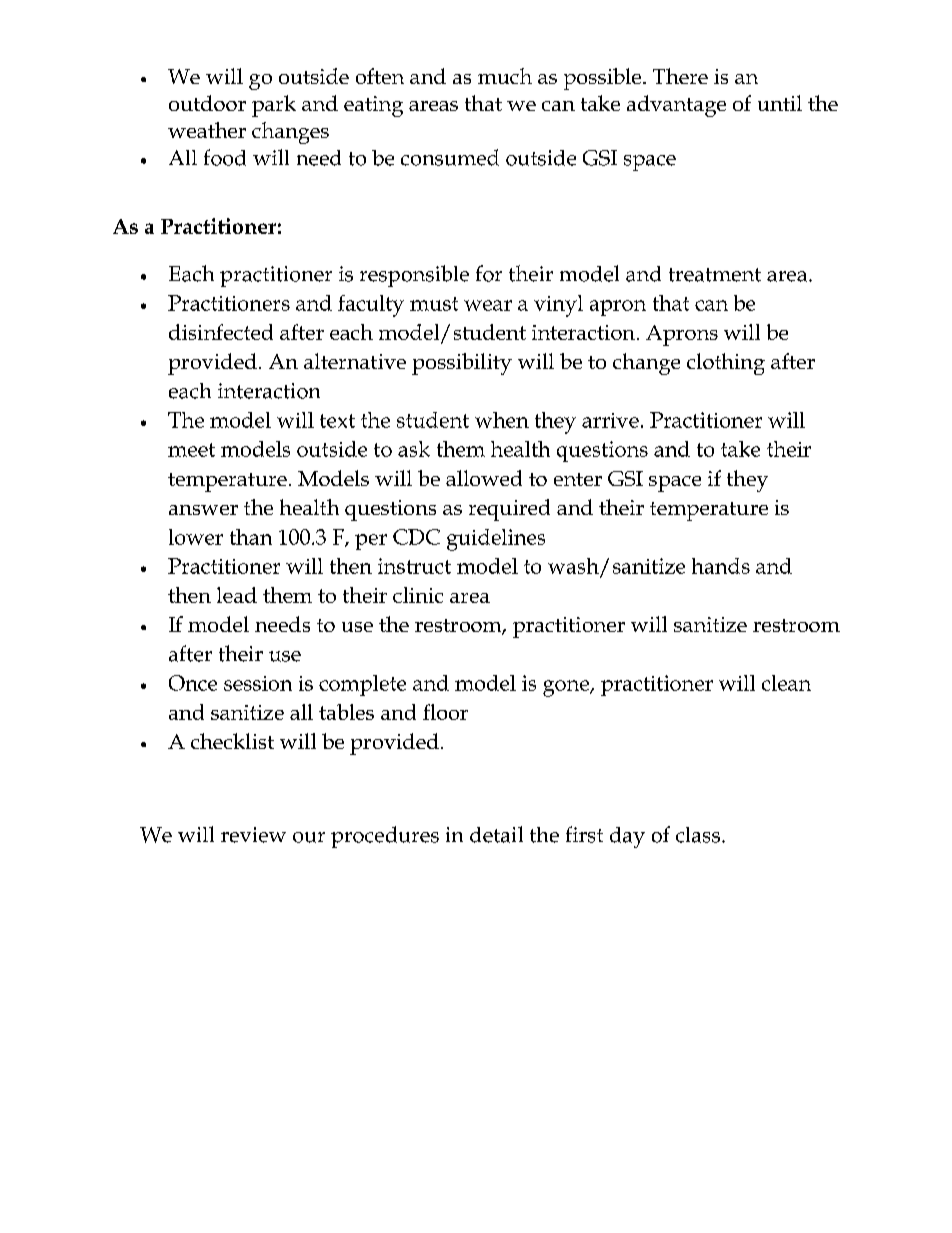 The image size is (952, 1233). Describe the element at coordinates (698, 835) in the screenshot. I see `class` at that location.
